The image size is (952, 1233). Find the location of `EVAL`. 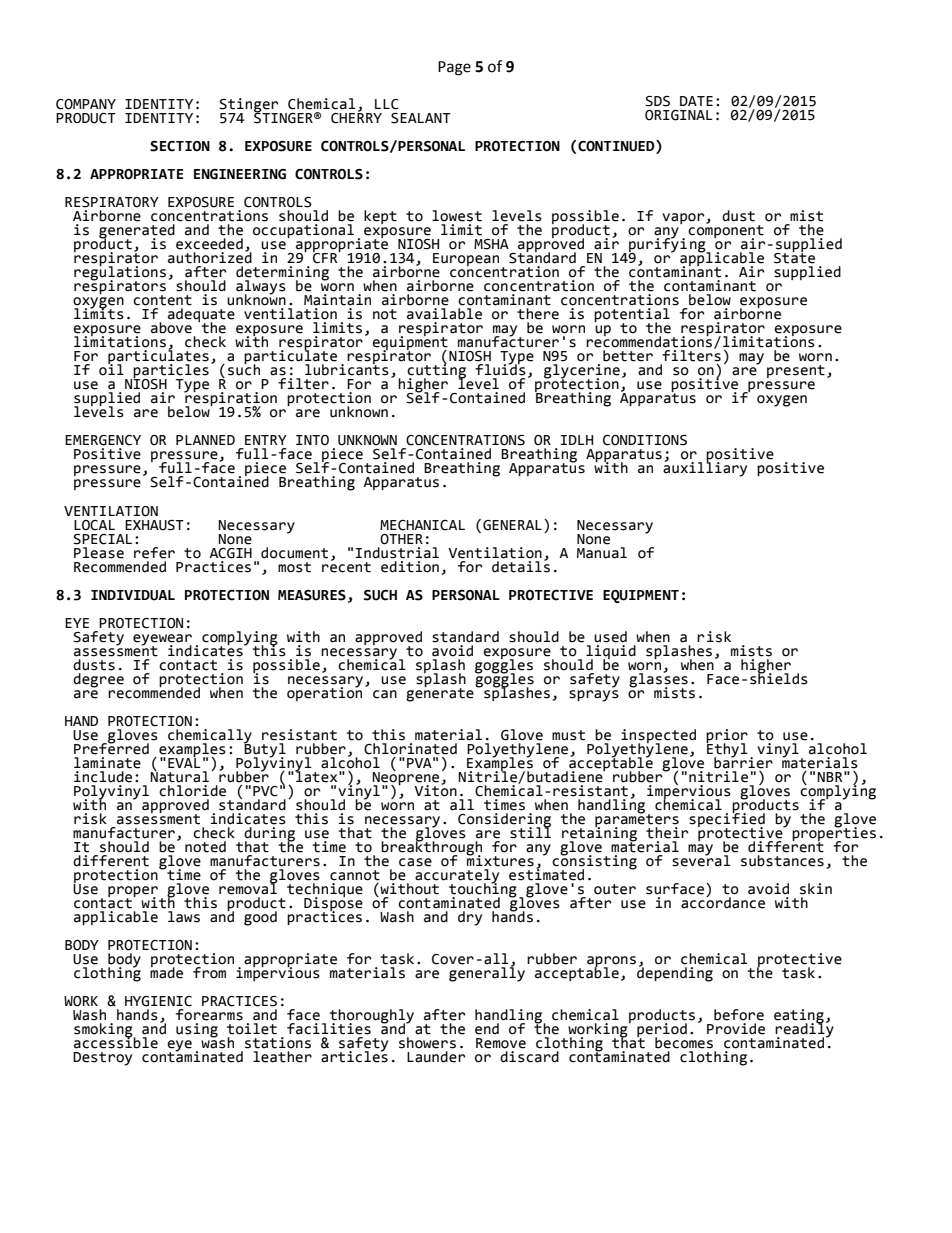

EVAL is located at coordinates (184, 761).
